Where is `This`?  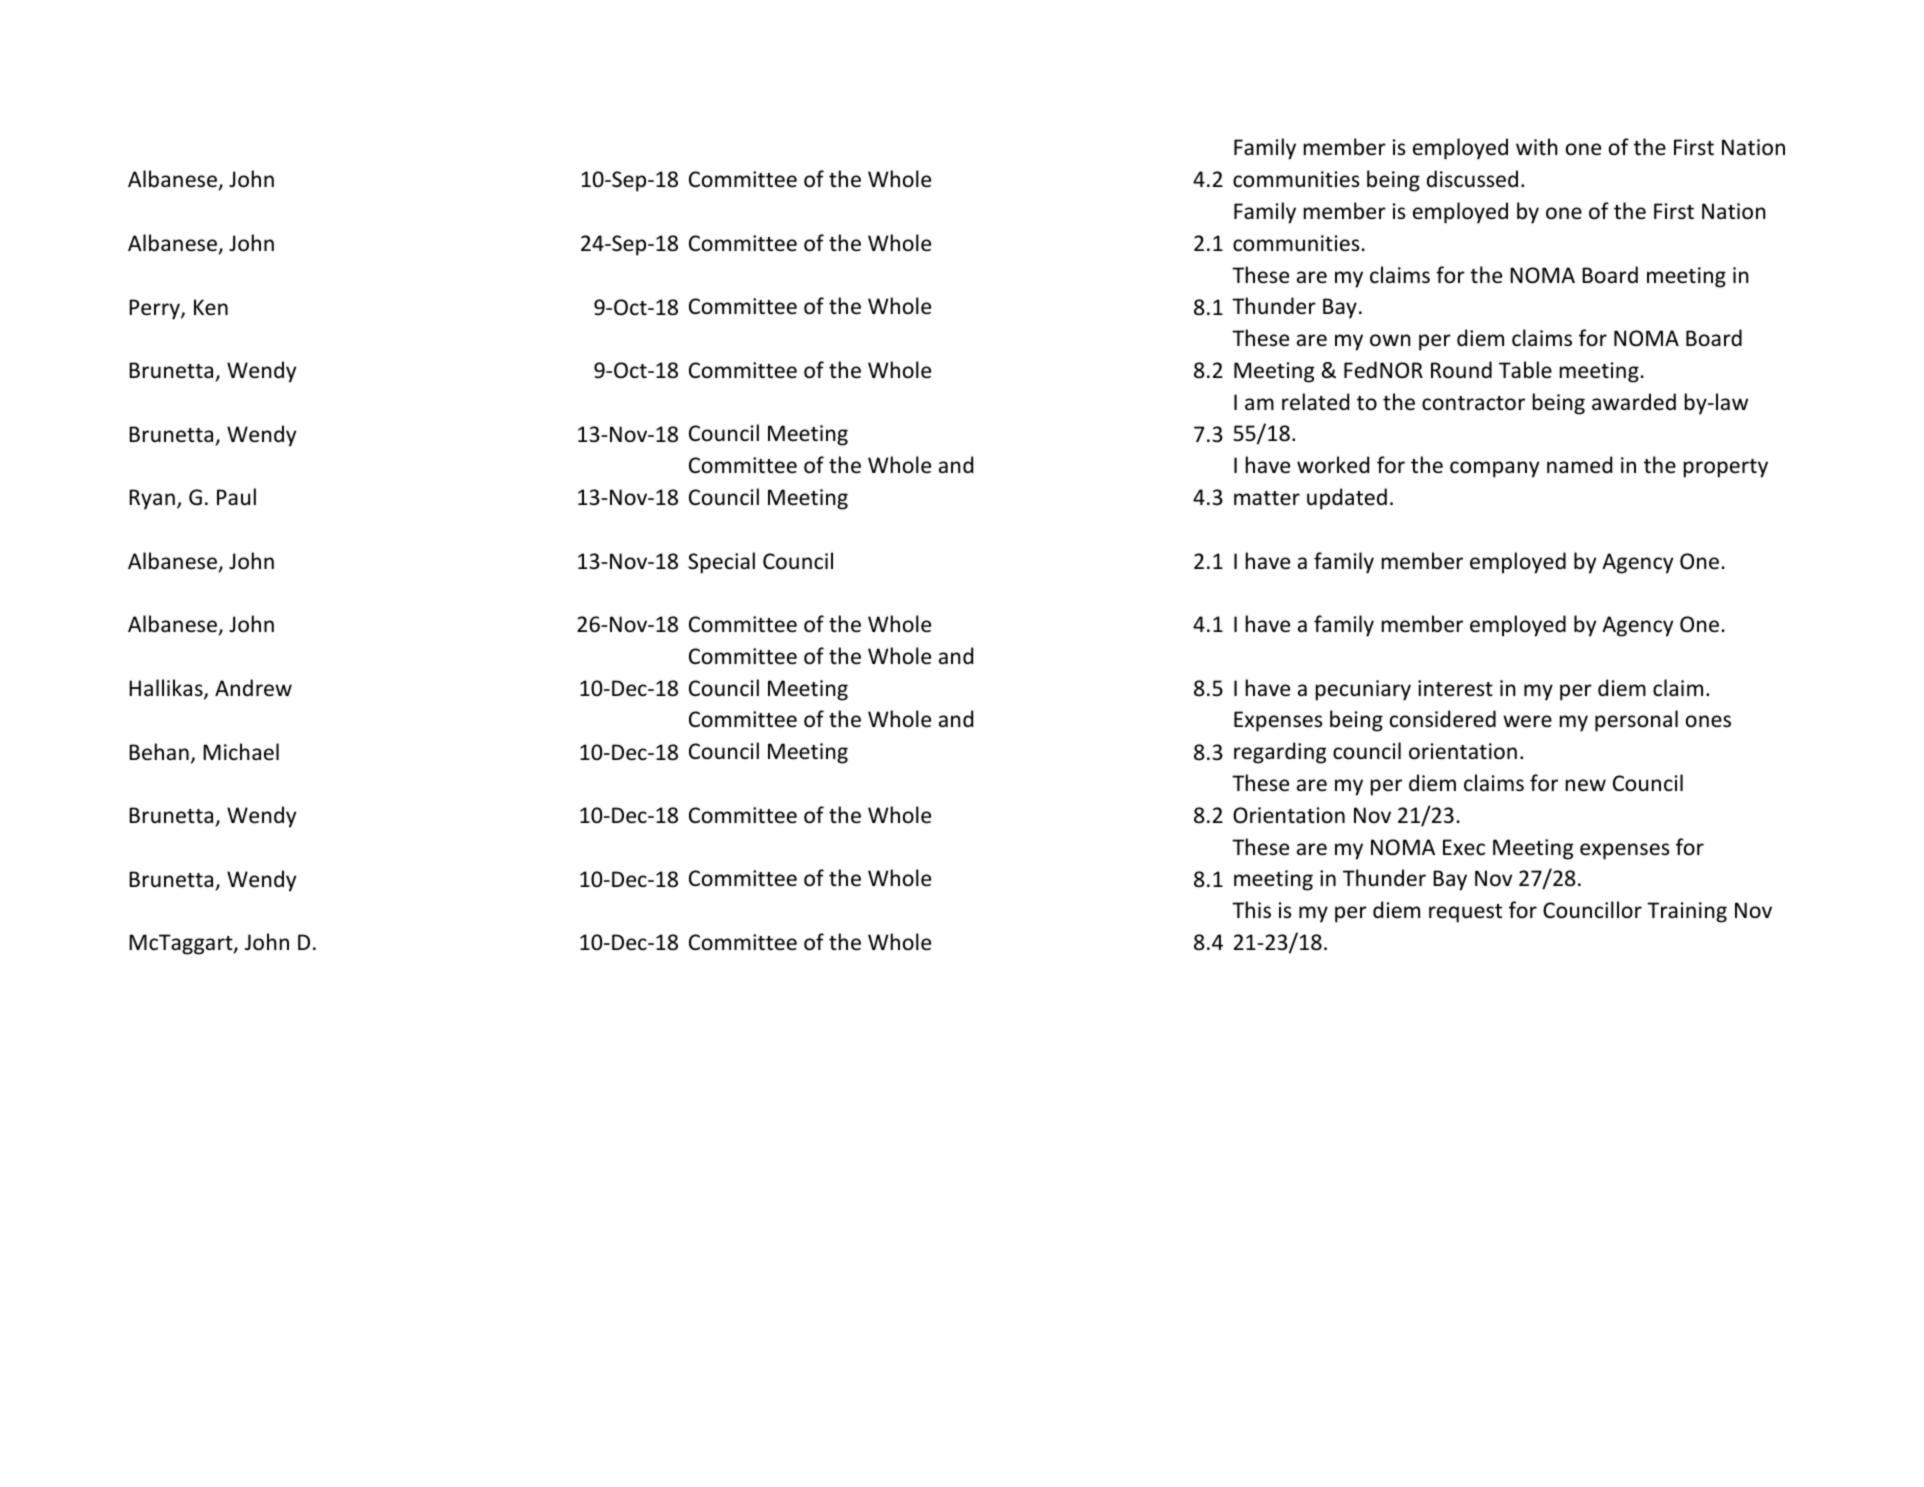
This is located at coordinates (1251, 910).
